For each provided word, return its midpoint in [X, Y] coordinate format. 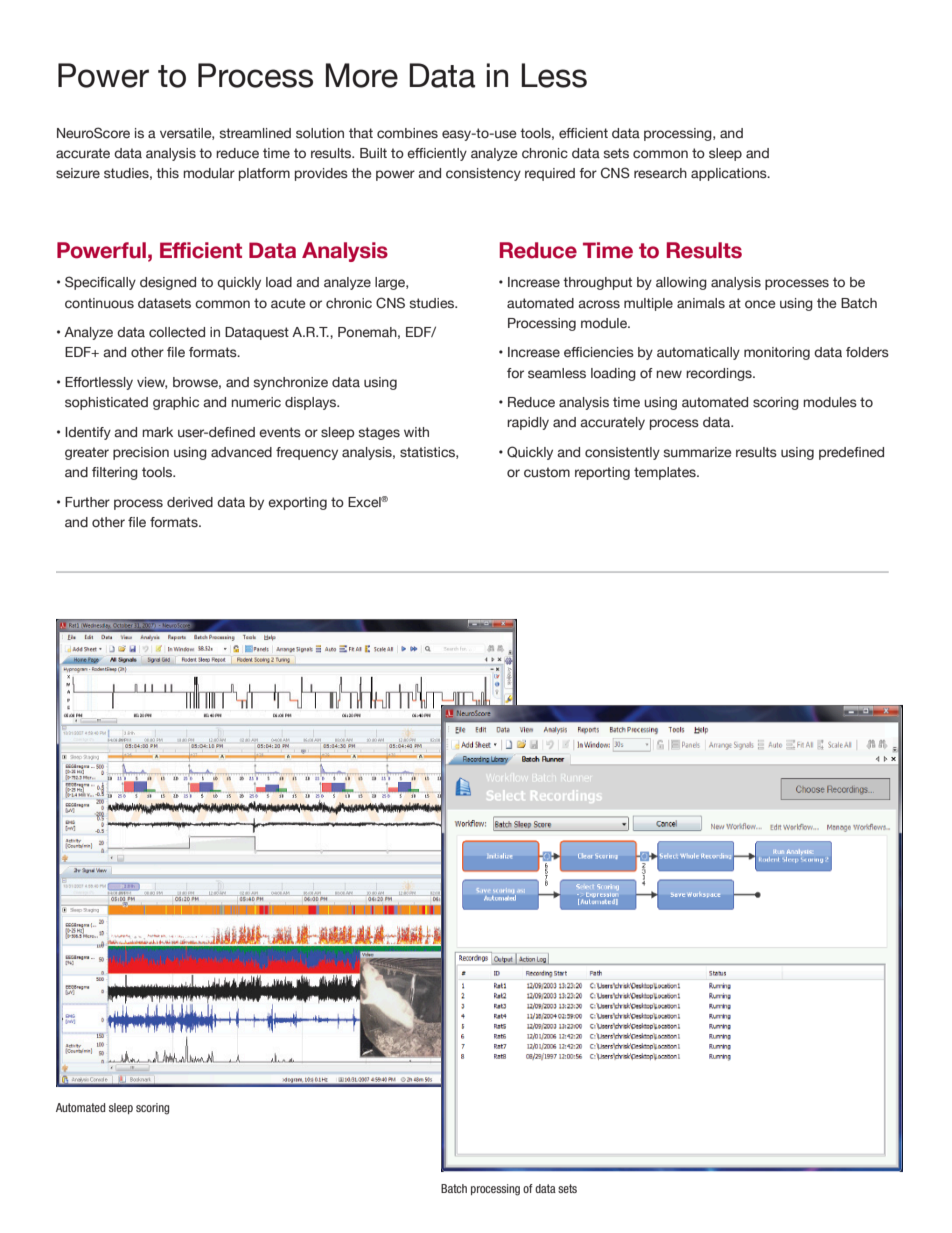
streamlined [255, 133]
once [760, 304]
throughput [597, 283]
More [362, 75]
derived [190, 502]
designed [168, 283]
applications [730, 174]
